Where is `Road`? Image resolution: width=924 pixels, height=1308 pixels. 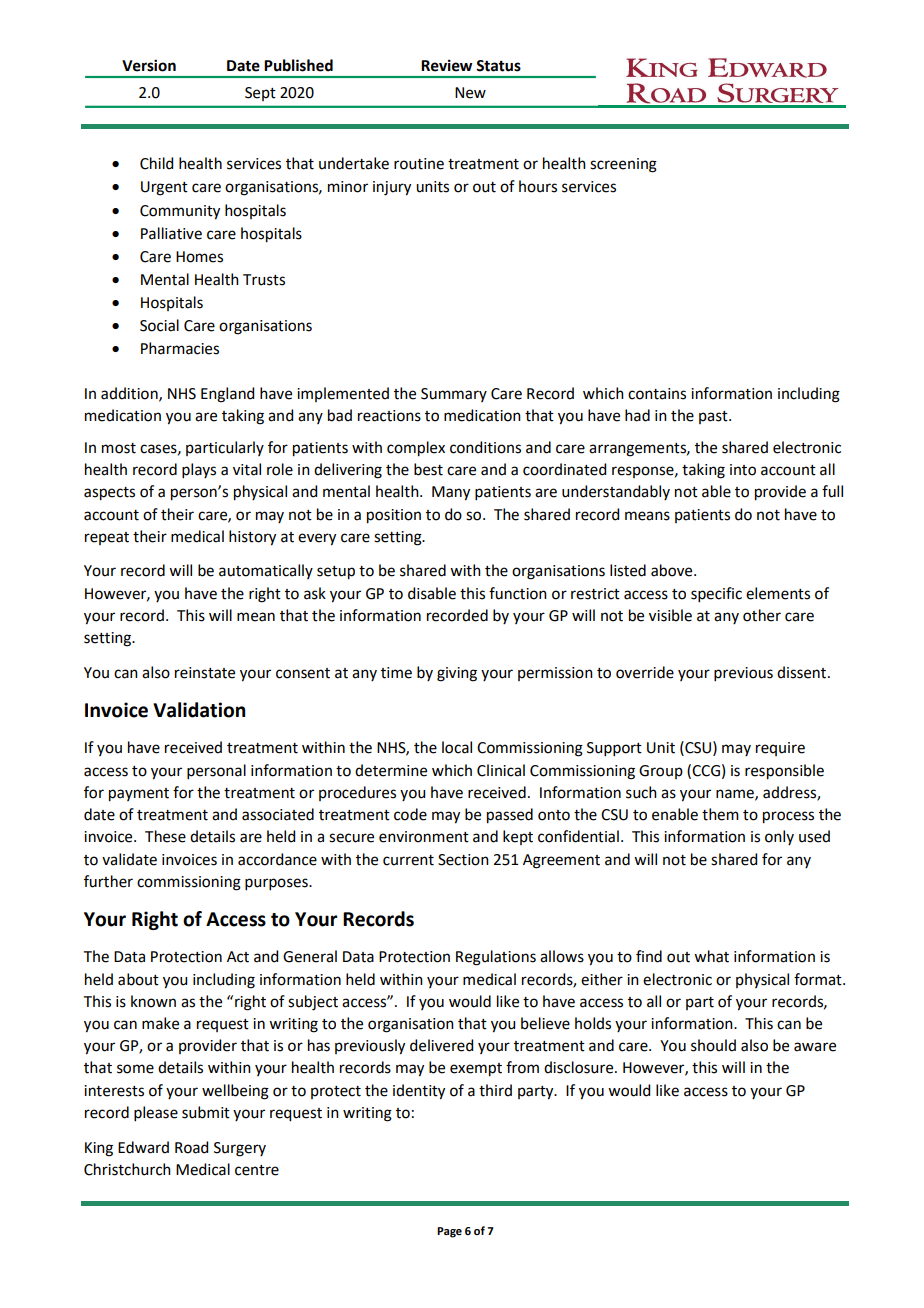
Road is located at coordinates (191, 1147).
